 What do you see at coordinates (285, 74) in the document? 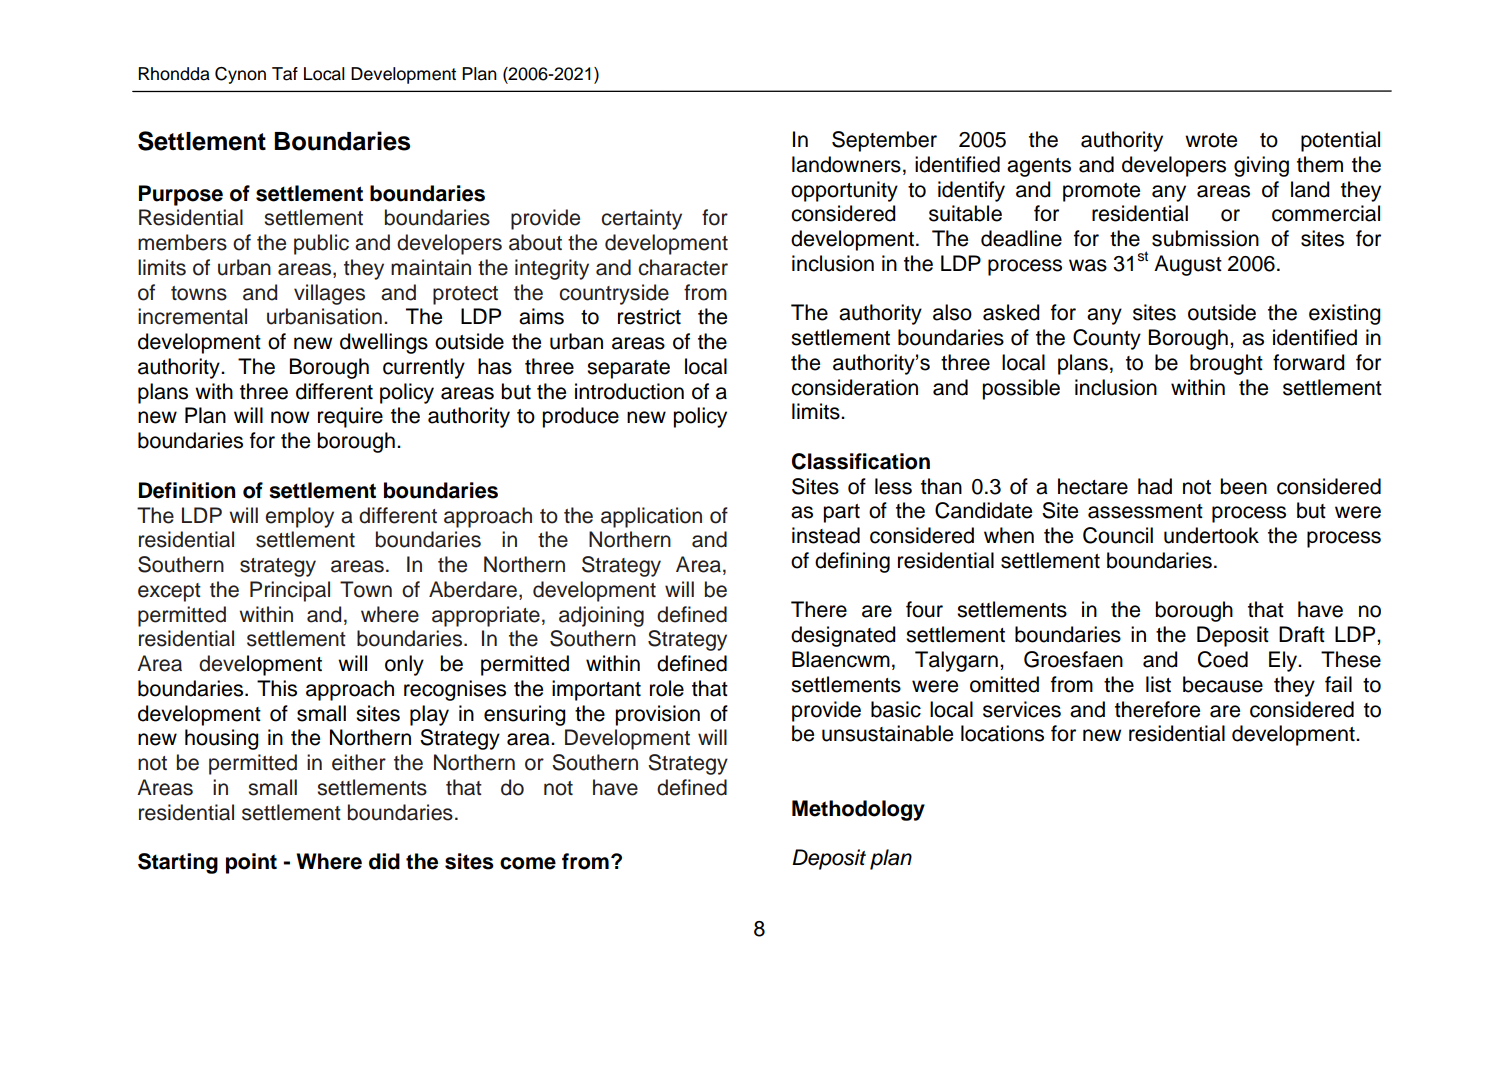
I see `Taf` at bounding box center [285, 74].
